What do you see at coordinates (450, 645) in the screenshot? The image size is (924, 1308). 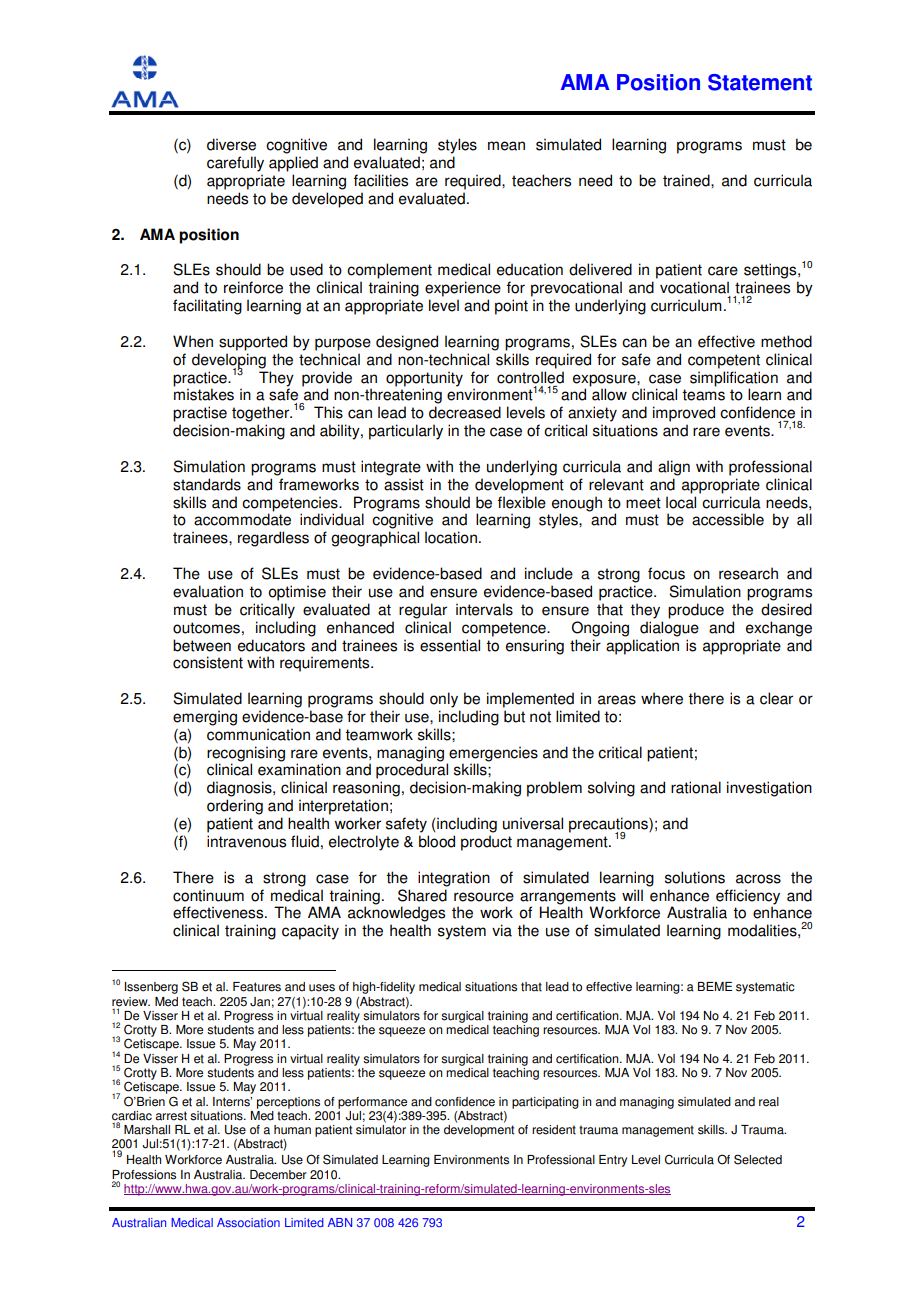 I see `essential` at bounding box center [450, 645].
